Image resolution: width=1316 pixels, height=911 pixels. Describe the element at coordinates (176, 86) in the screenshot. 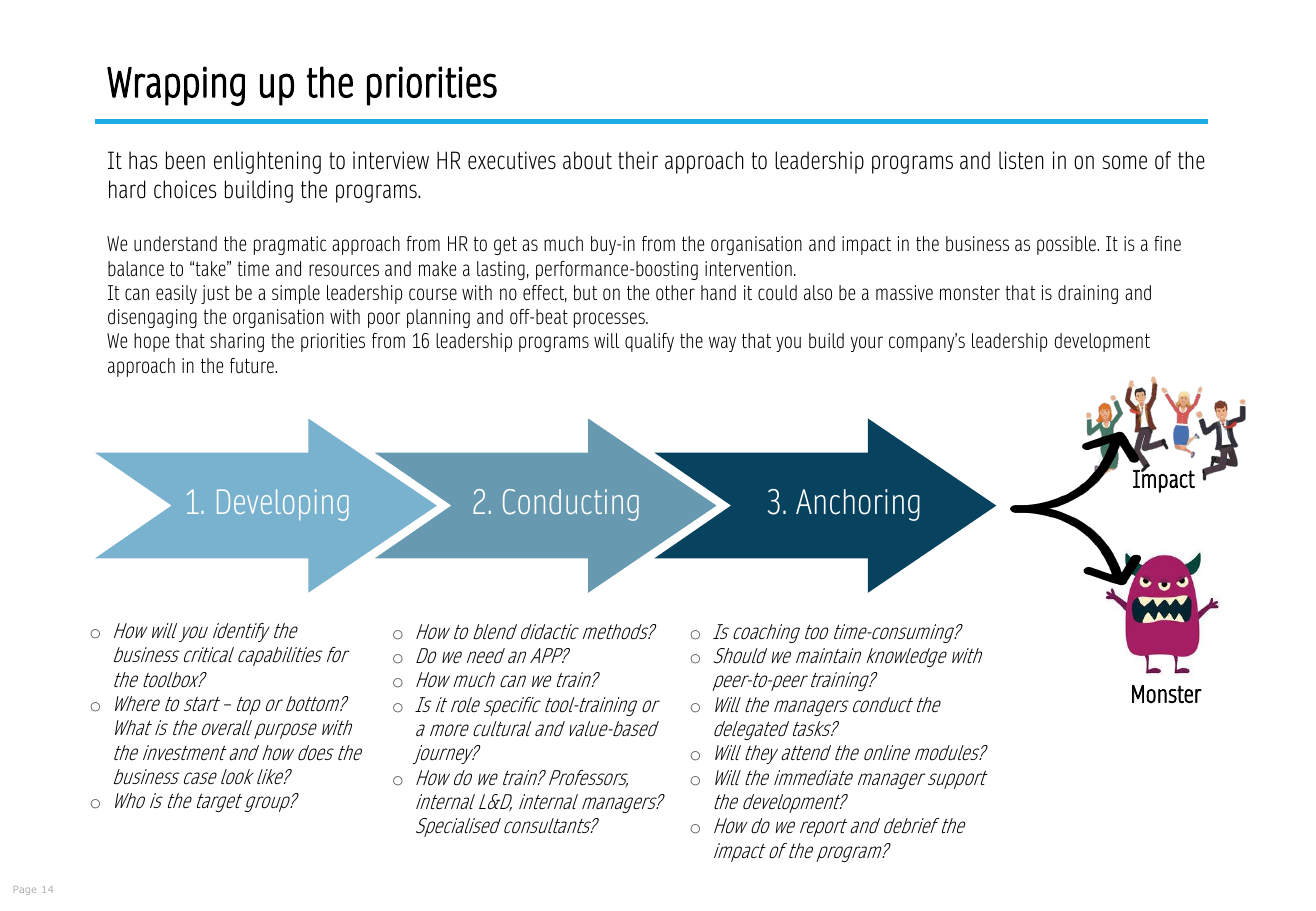

I see `Wrapping` at that location.
